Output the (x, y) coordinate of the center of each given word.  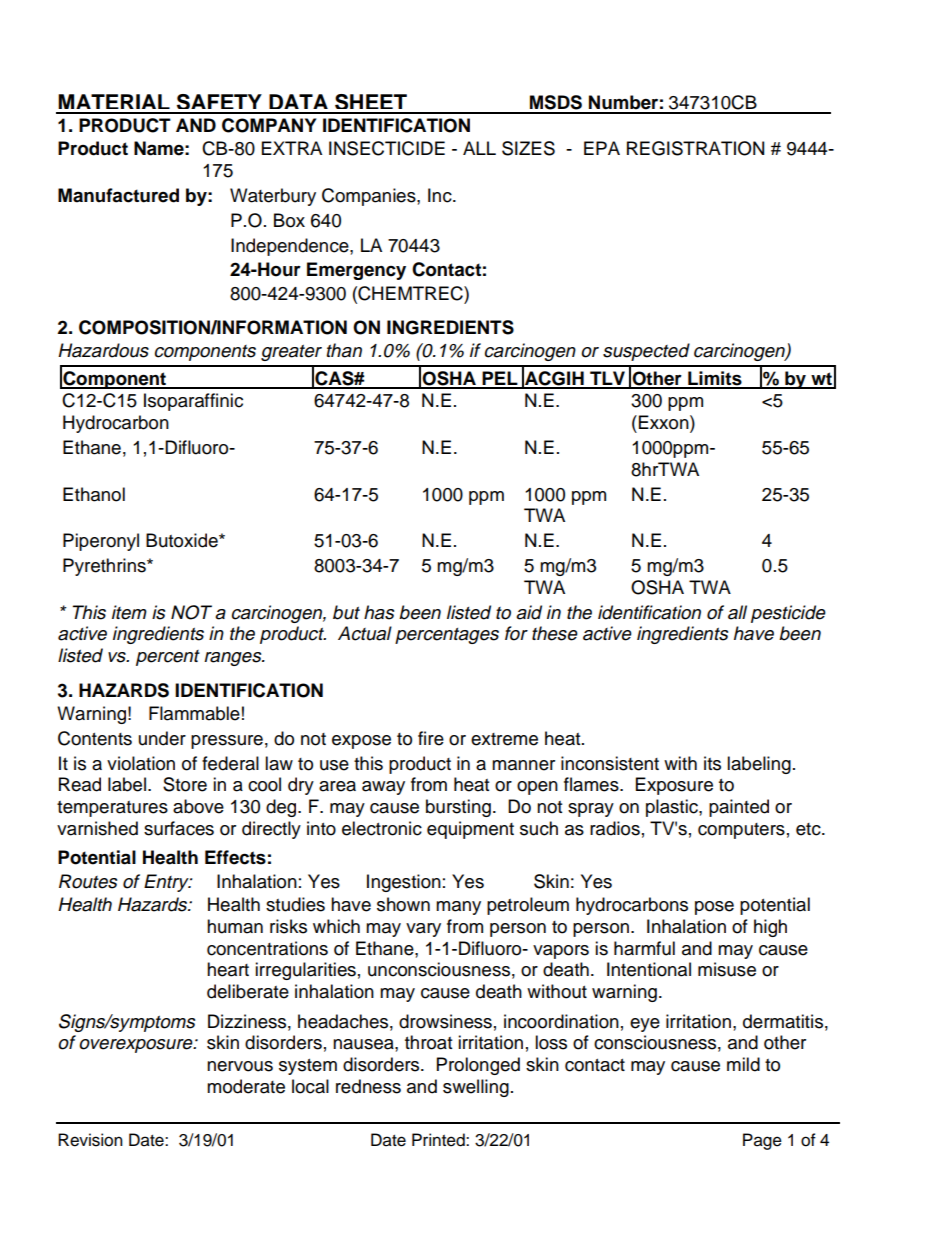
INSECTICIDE (387, 148)
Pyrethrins (105, 567)
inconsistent (610, 763)
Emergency (356, 271)
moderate (246, 1086)
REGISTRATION (695, 148)
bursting (458, 808)
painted (739, 808)
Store (185, 784)
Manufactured (118, 195)
